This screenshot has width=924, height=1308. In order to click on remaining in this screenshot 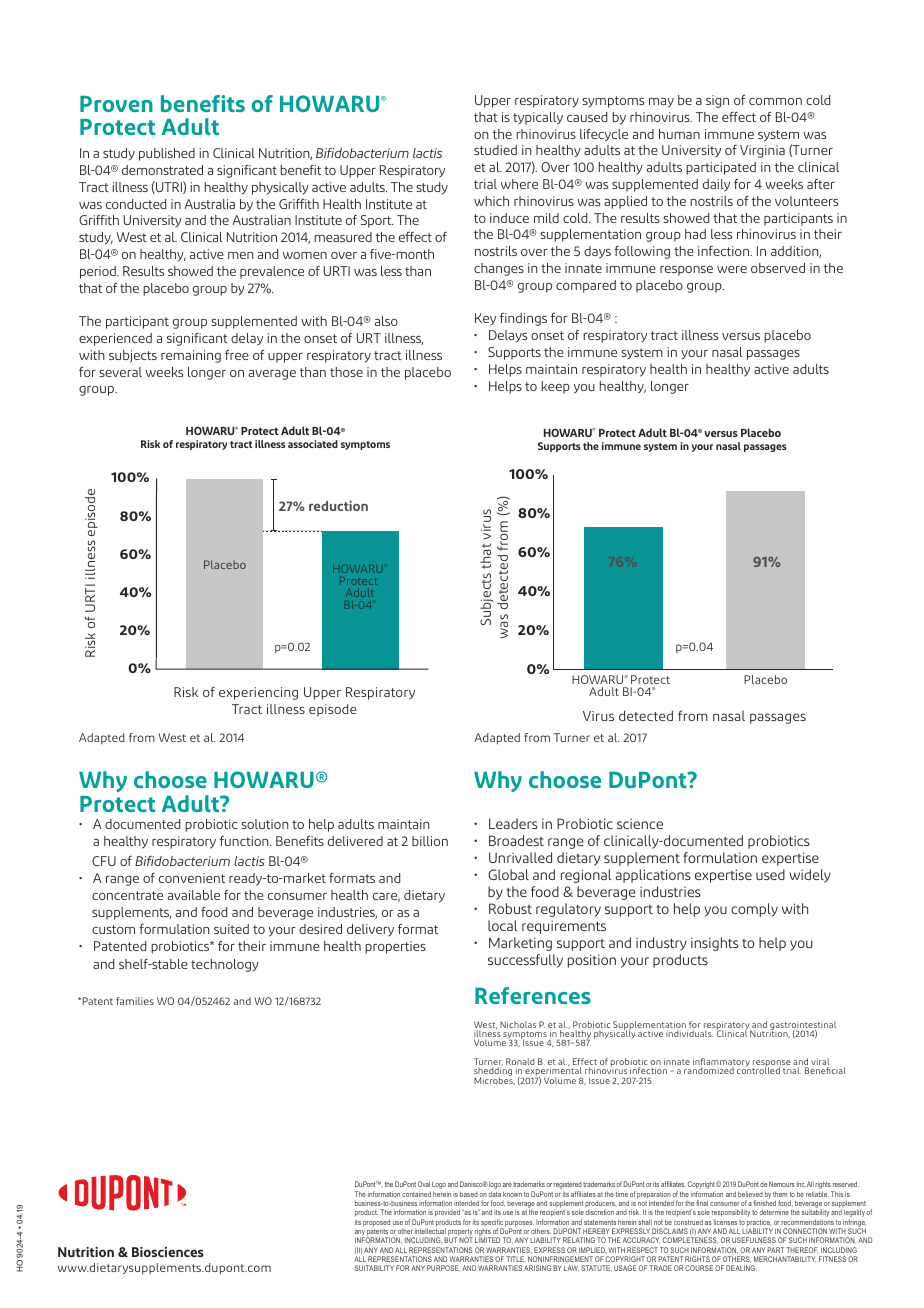, I will do `click(191, 356)`.
